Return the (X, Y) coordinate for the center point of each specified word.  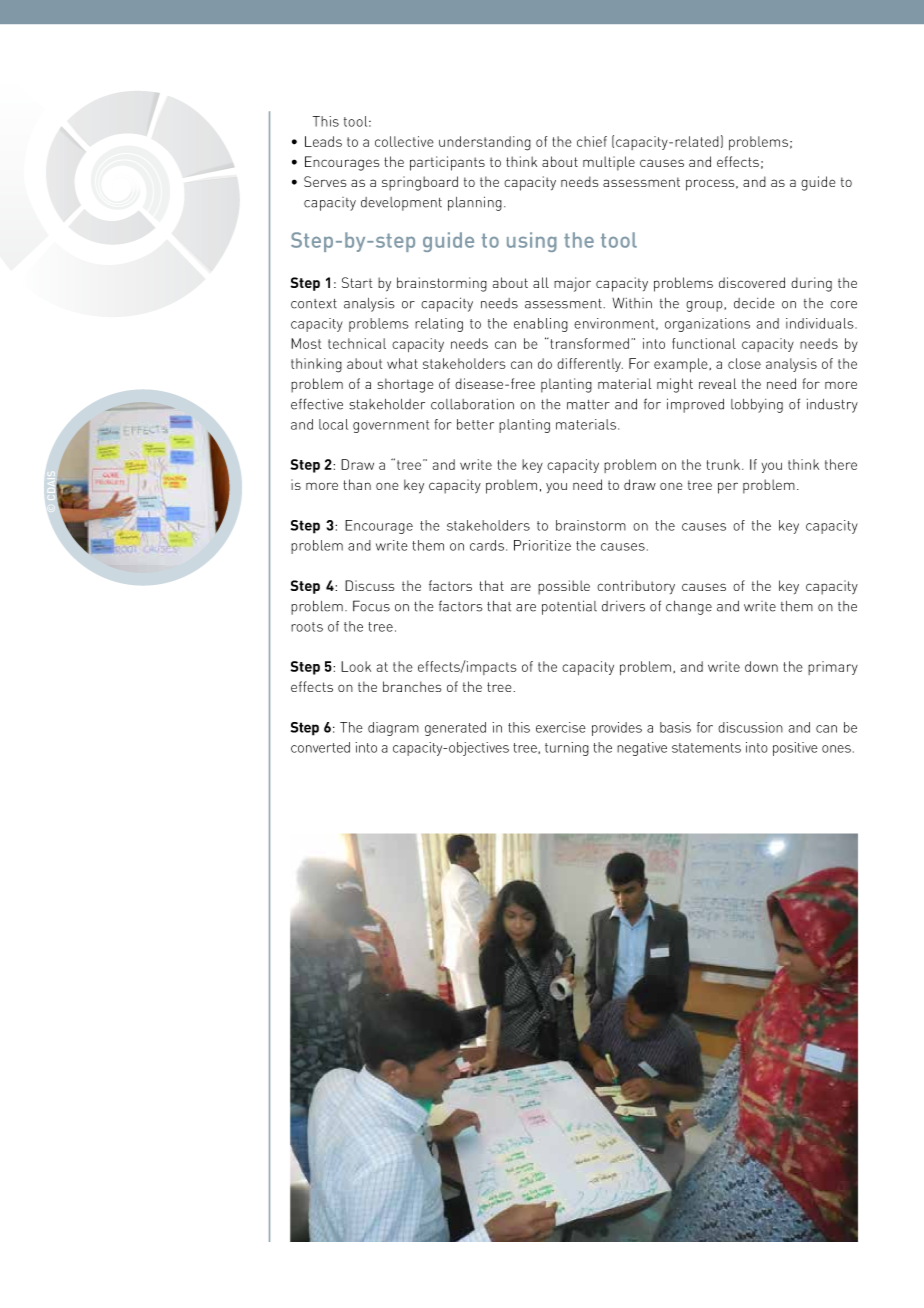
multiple (609, 163)
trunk (725, 464)
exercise (561, 727)
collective (404, 141)
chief (592, 141)
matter (588, 405)
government (391, 426)
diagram (393, 729)
